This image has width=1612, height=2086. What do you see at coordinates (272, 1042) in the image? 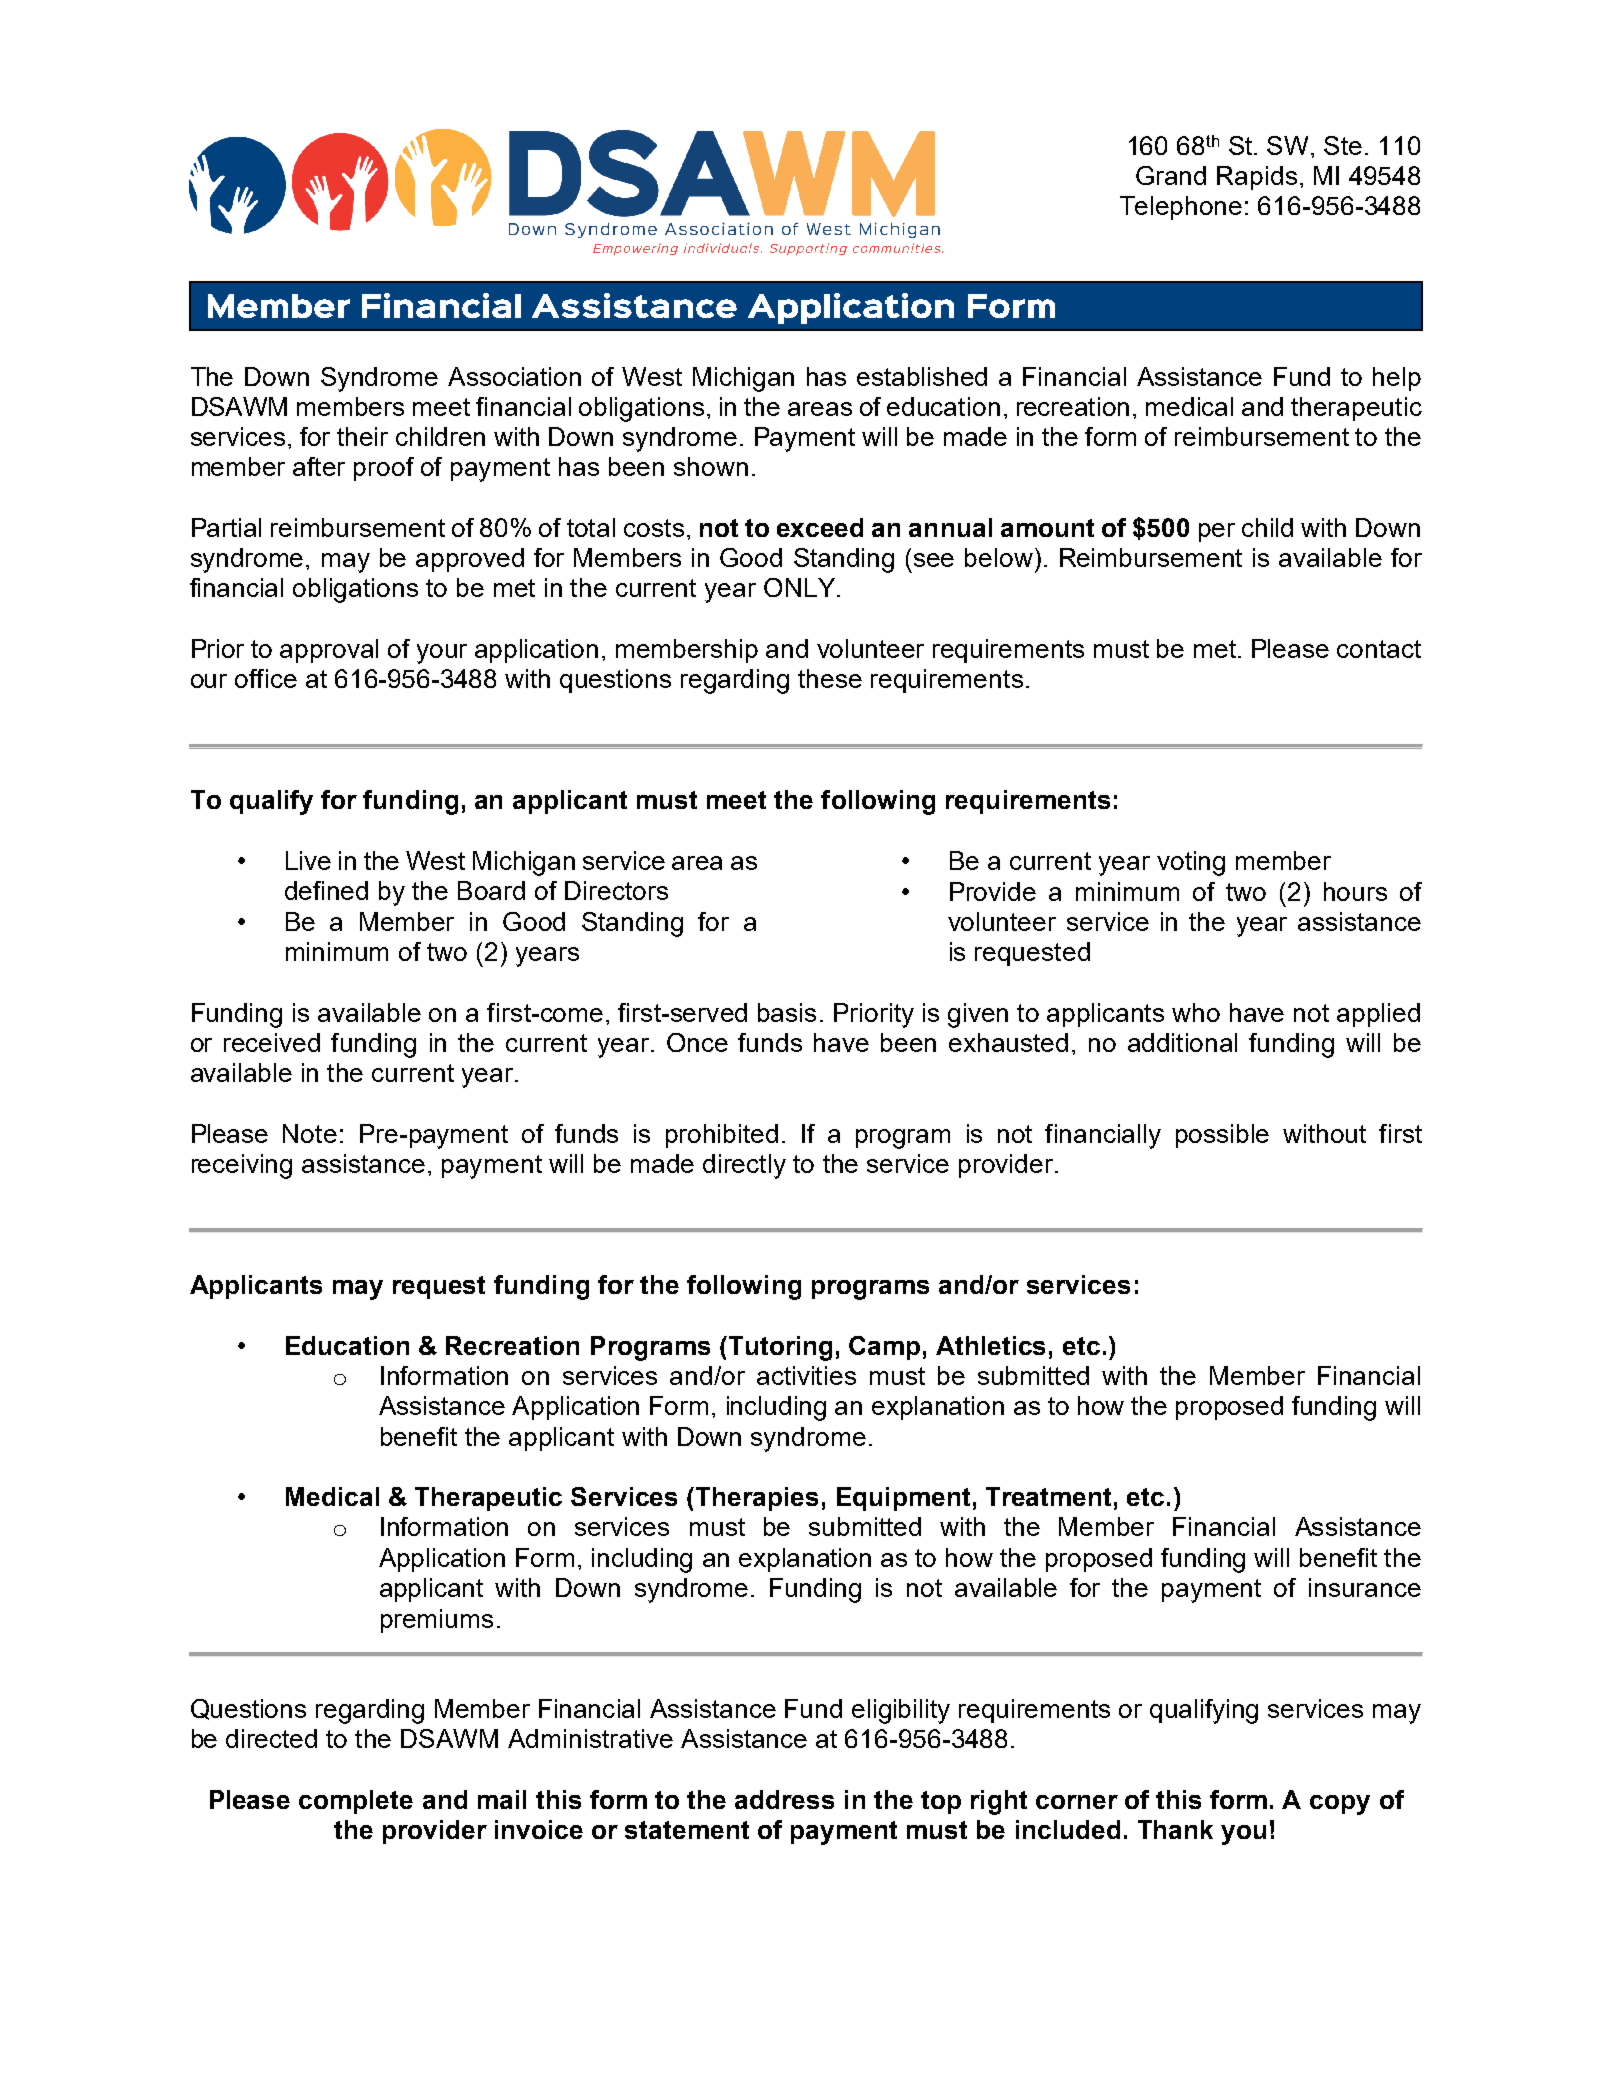
I see `received` at bounding box center [272, 1042].
